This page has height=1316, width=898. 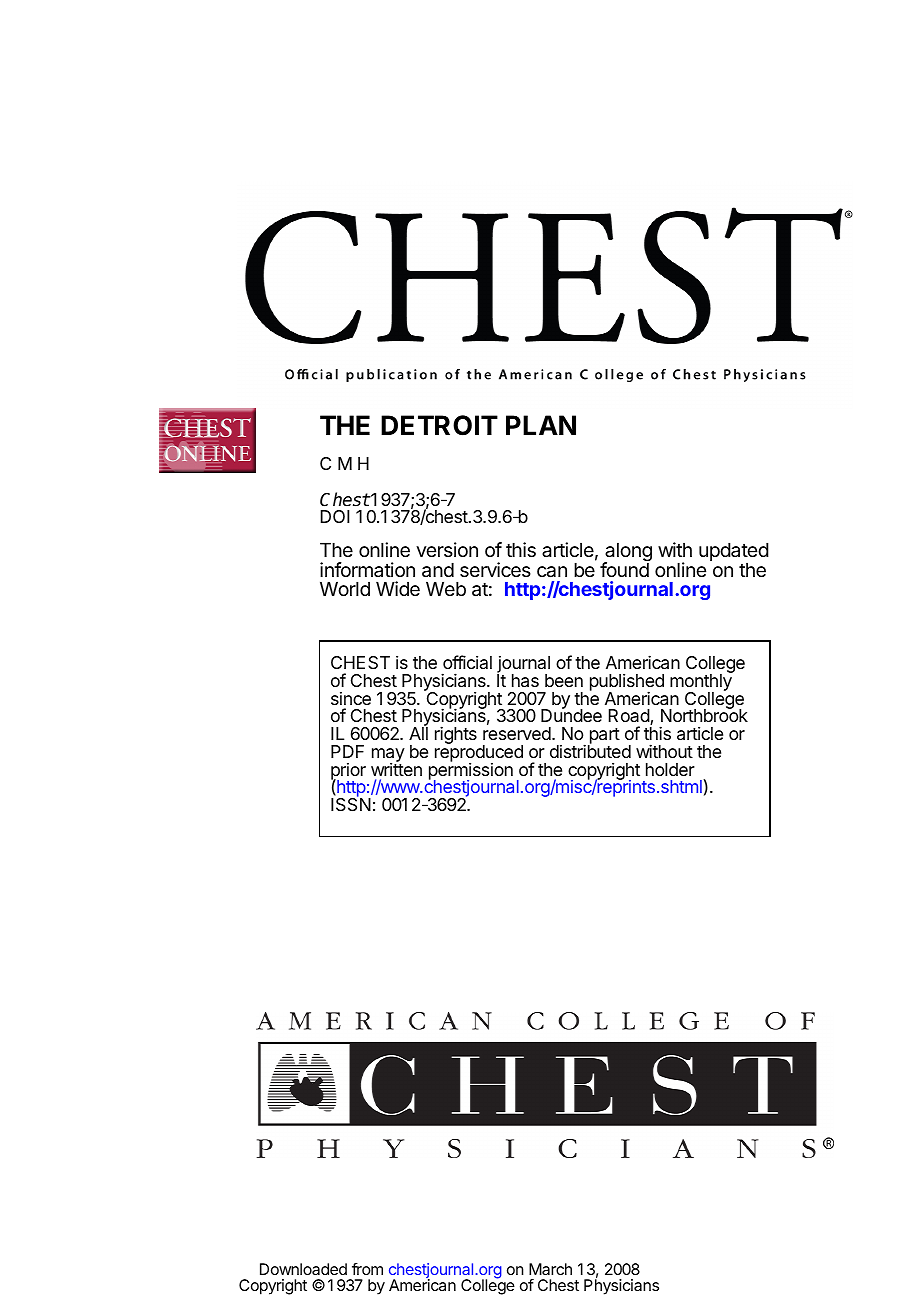 What do you see at coordinates (734, 553) in the page?
I see `updated` at bounding box center [734, 553].
